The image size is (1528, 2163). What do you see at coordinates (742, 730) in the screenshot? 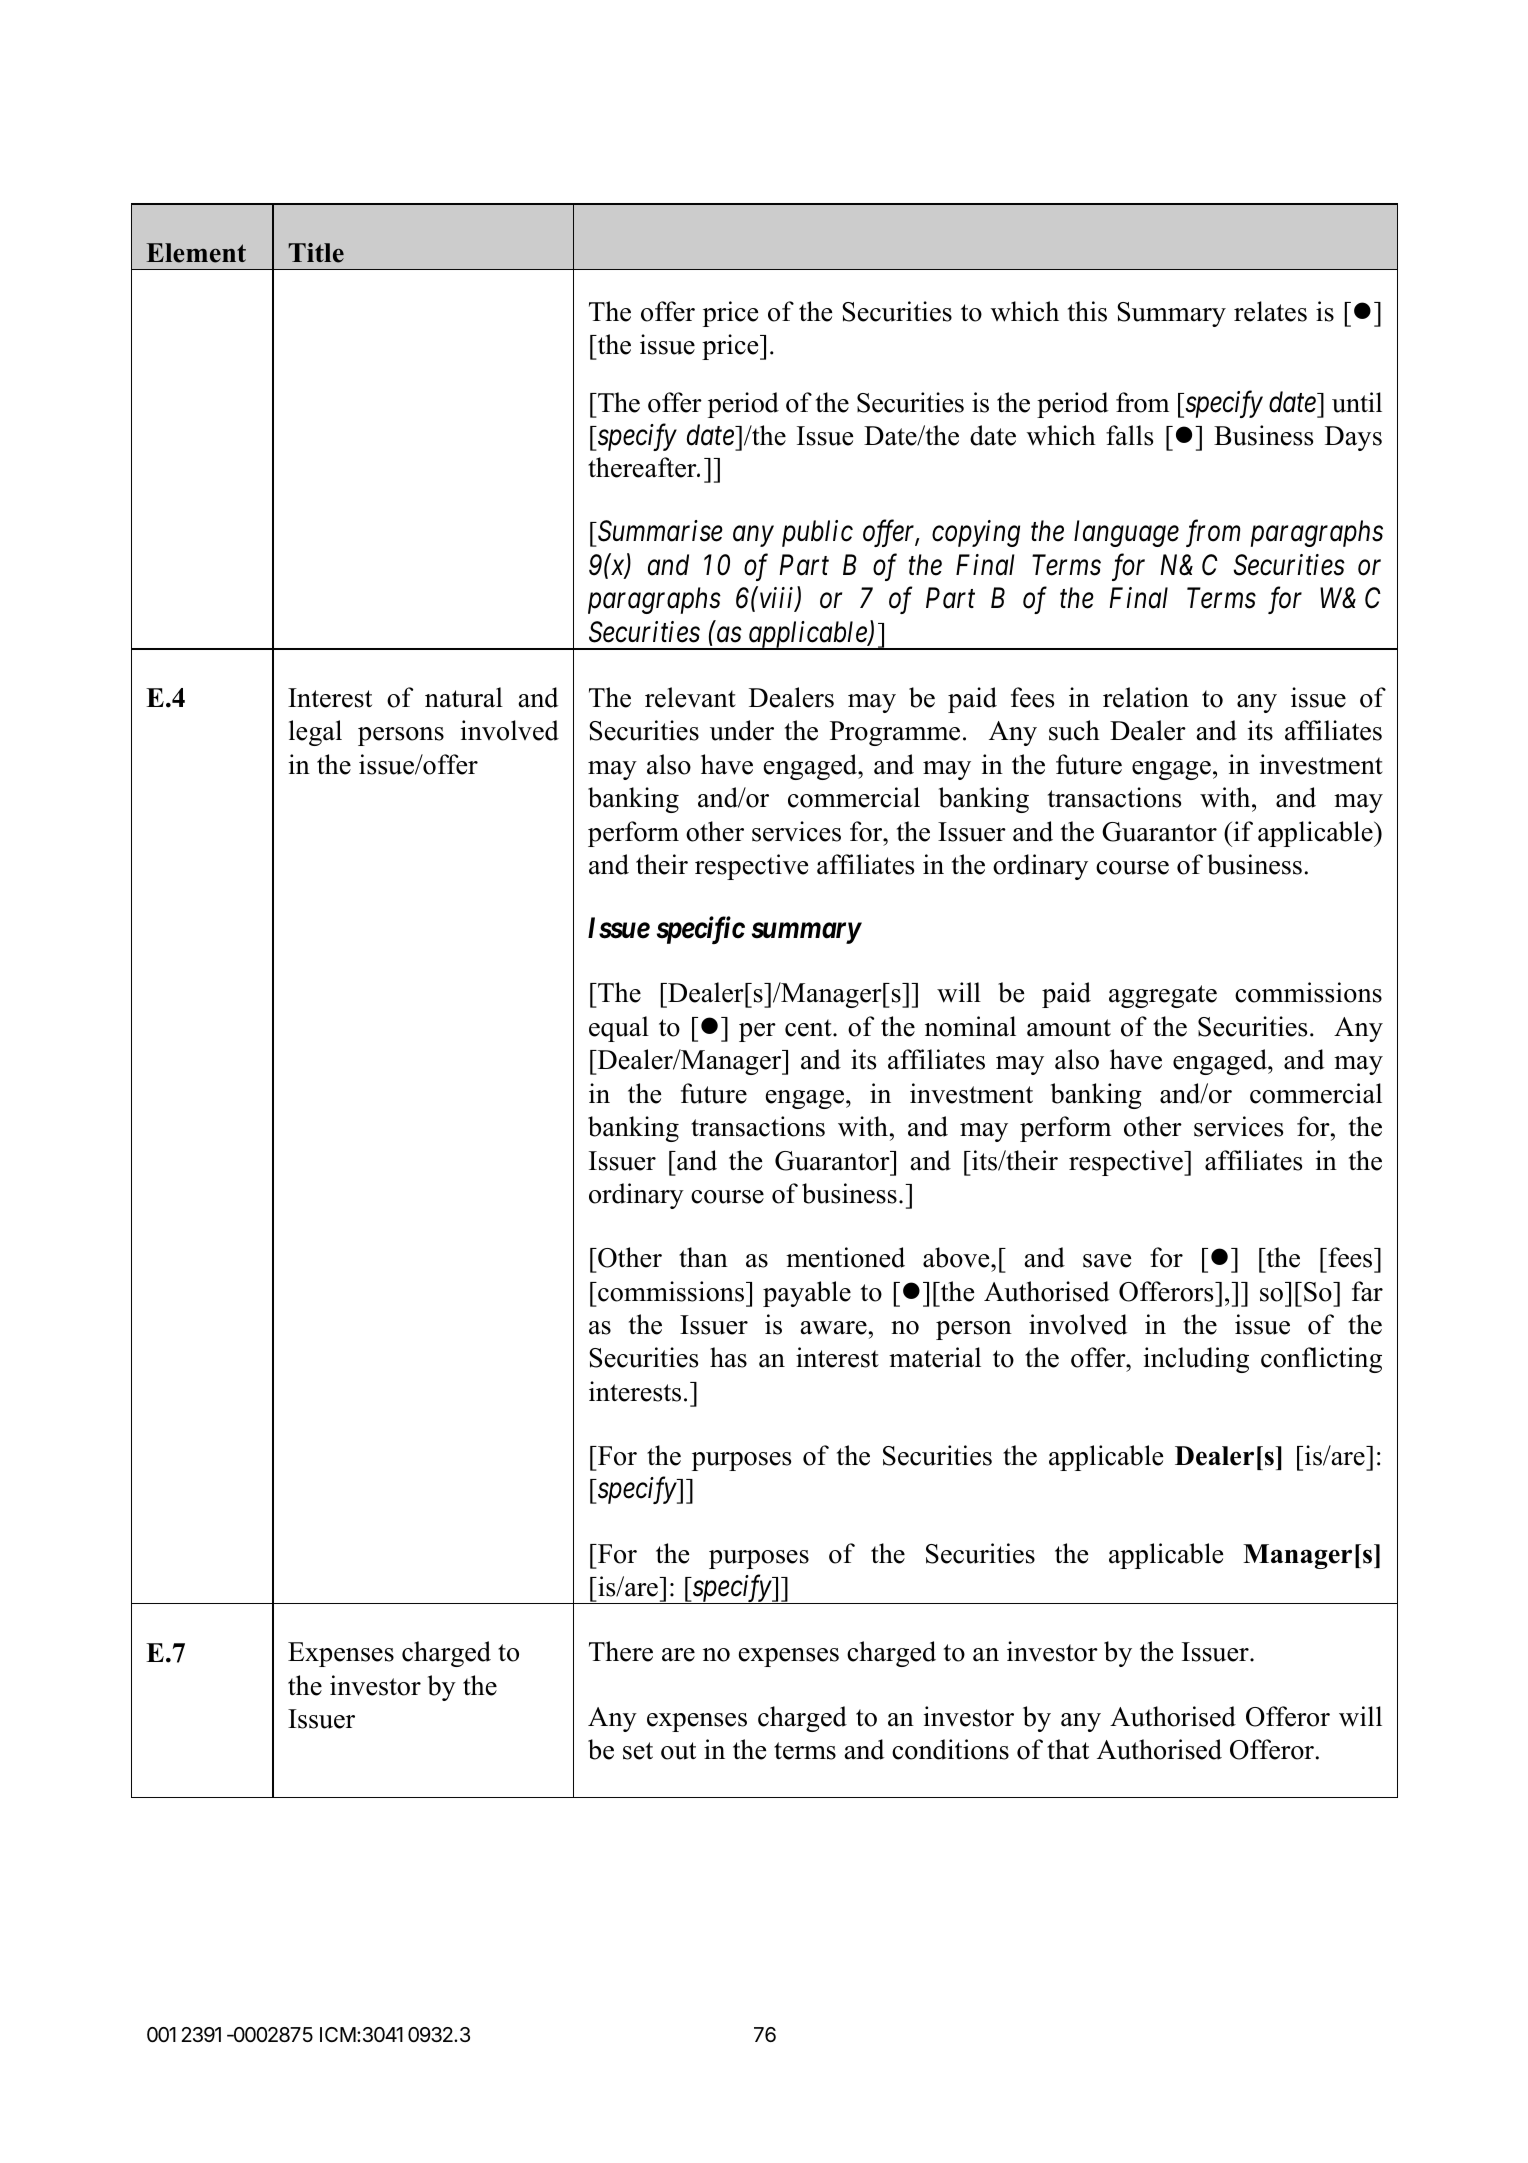
I see `under` at bounding box center [742, 730].
